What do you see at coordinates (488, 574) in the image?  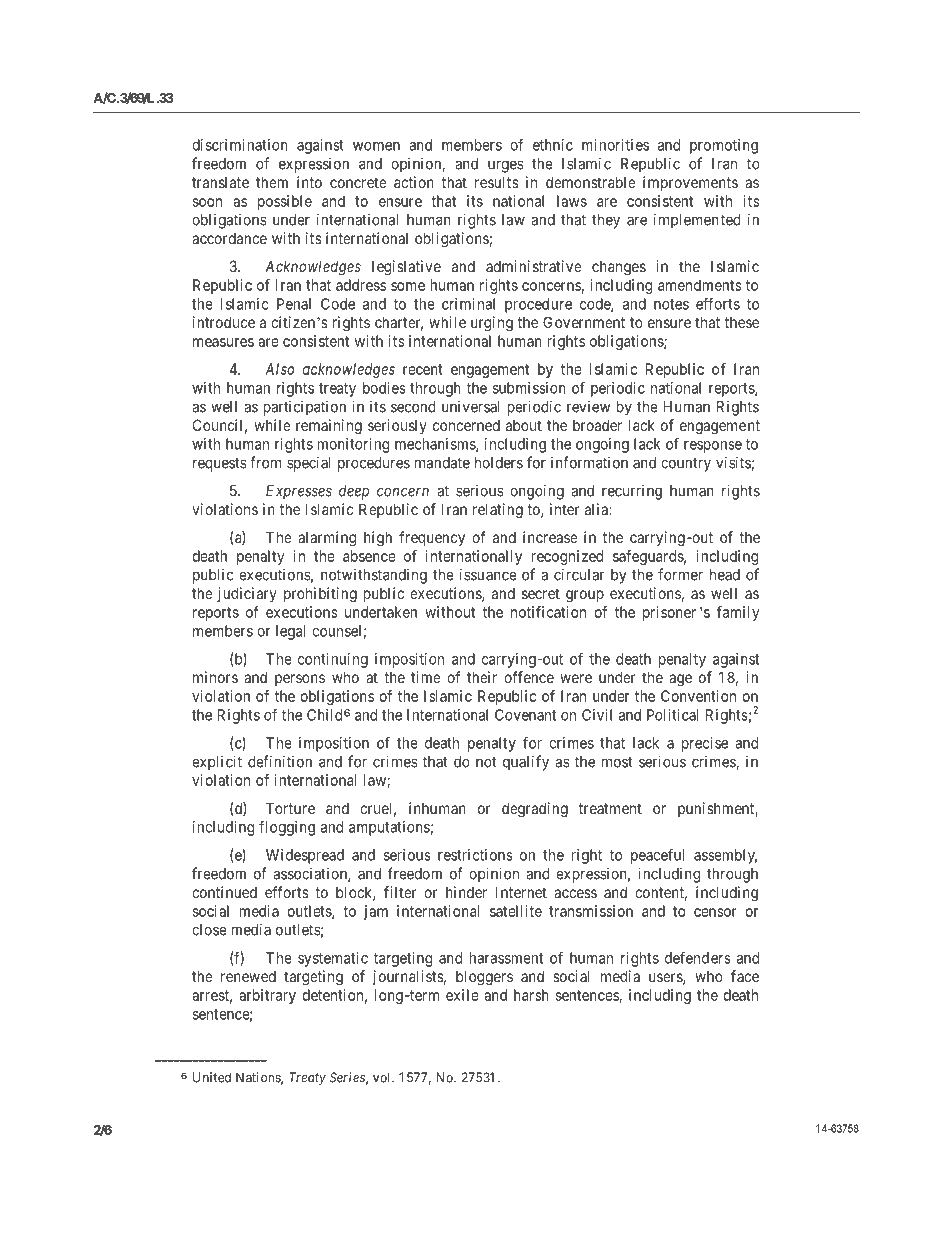 I see `issuance` at bounding box center [488, 574].
